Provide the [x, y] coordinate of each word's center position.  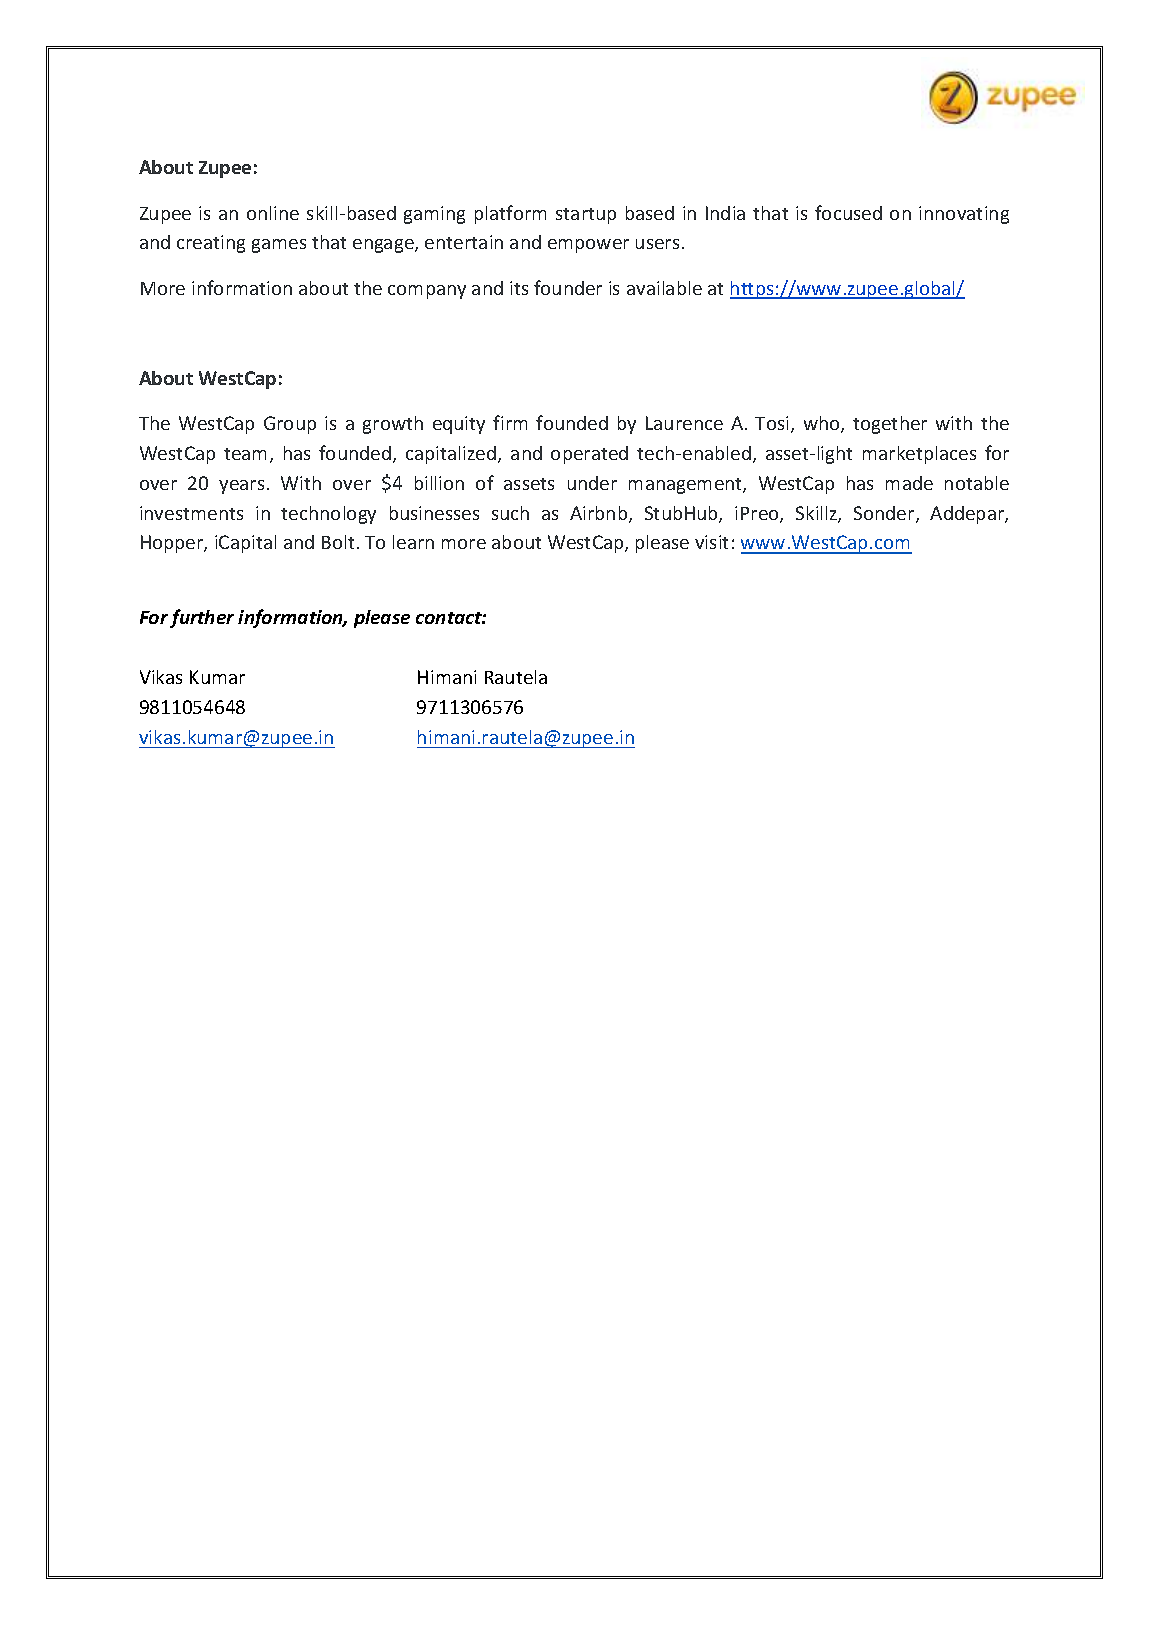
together [890, 425]
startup [586, 216]
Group [290, 425]
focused [848, 212]
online [273, 213]
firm [510, 422]
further [202, 618]
